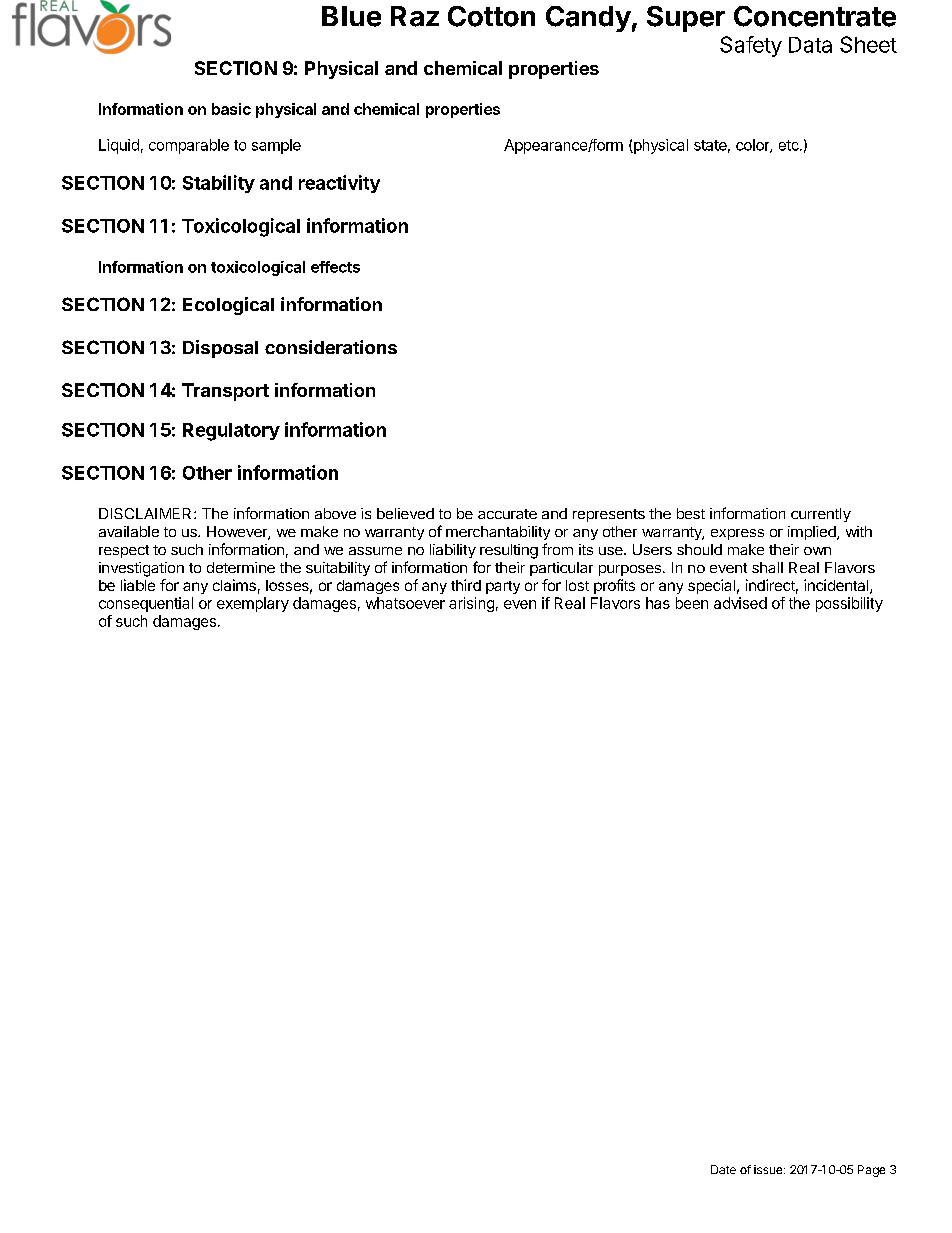 Image resolution: width=952 pixels, height=1233 pixels. I want to click on party, so click(503, 587).
